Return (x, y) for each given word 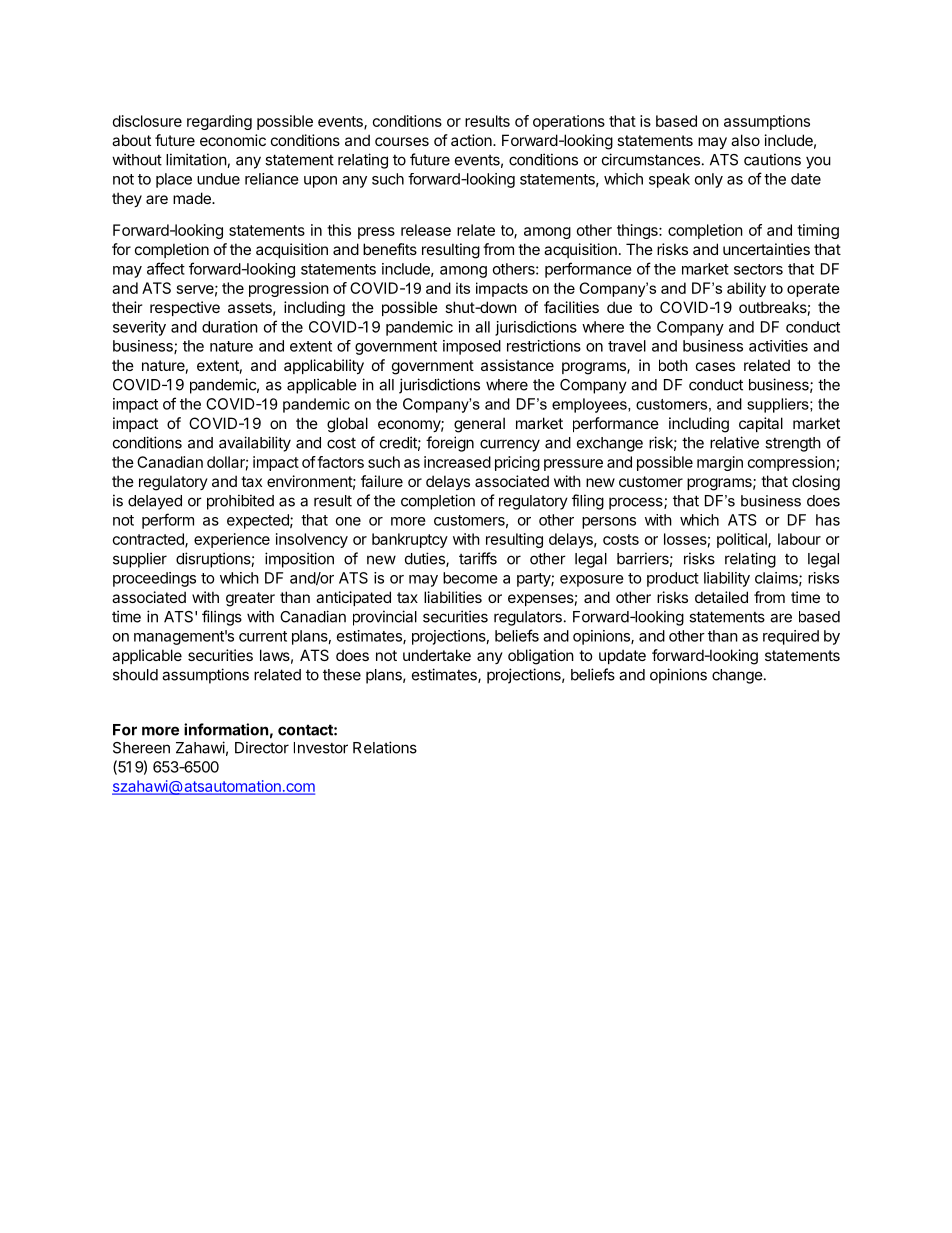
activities (778, 346)
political (743, 540)
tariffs (478, 558)
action (472, 140)
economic (233, 140)
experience (232, 540)
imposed (472, 347)
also (745, 140)
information (226, 729)
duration (230, 327)
